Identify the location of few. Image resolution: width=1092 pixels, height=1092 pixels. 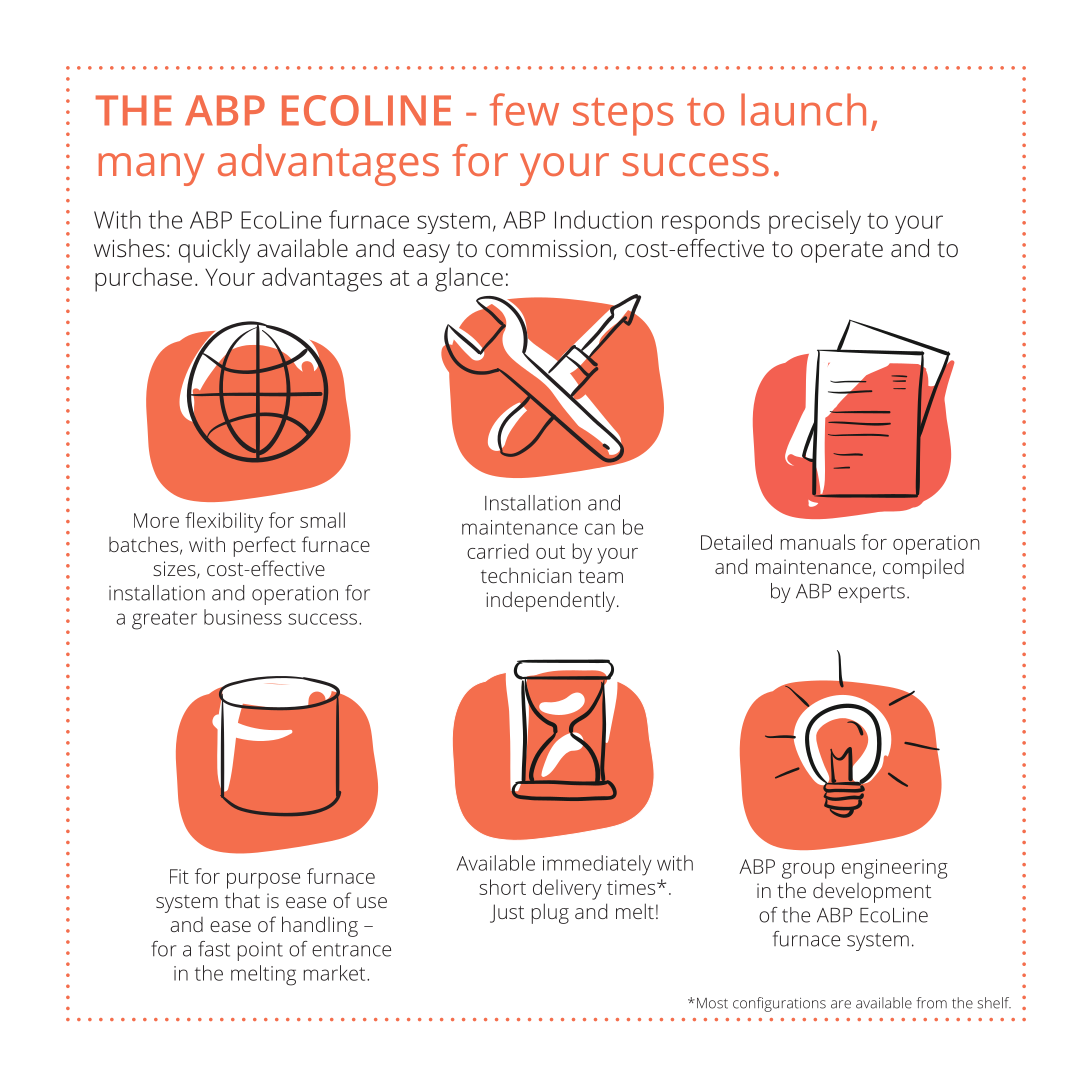
(524, 109).
